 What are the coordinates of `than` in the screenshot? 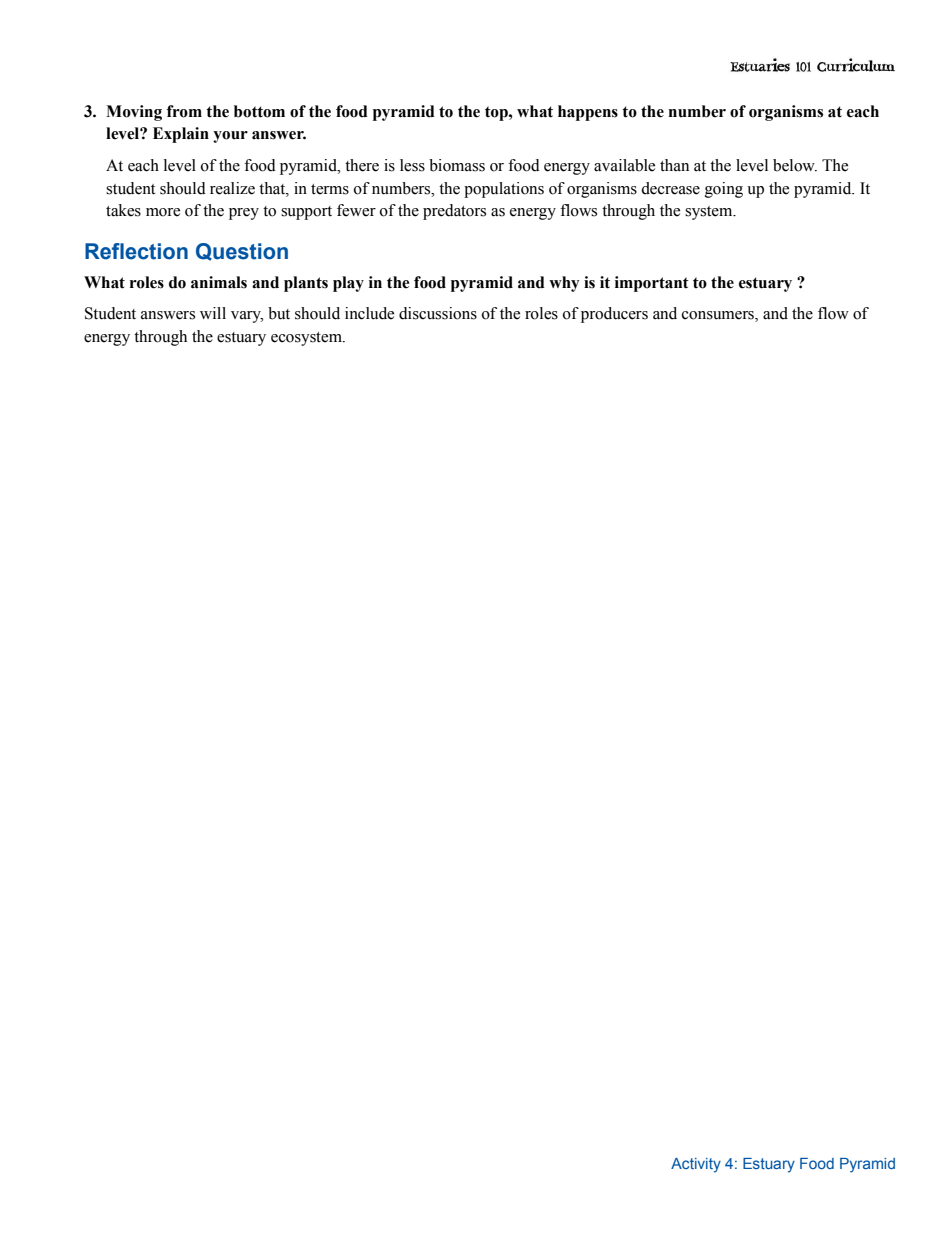 It's located at (674, 165).
